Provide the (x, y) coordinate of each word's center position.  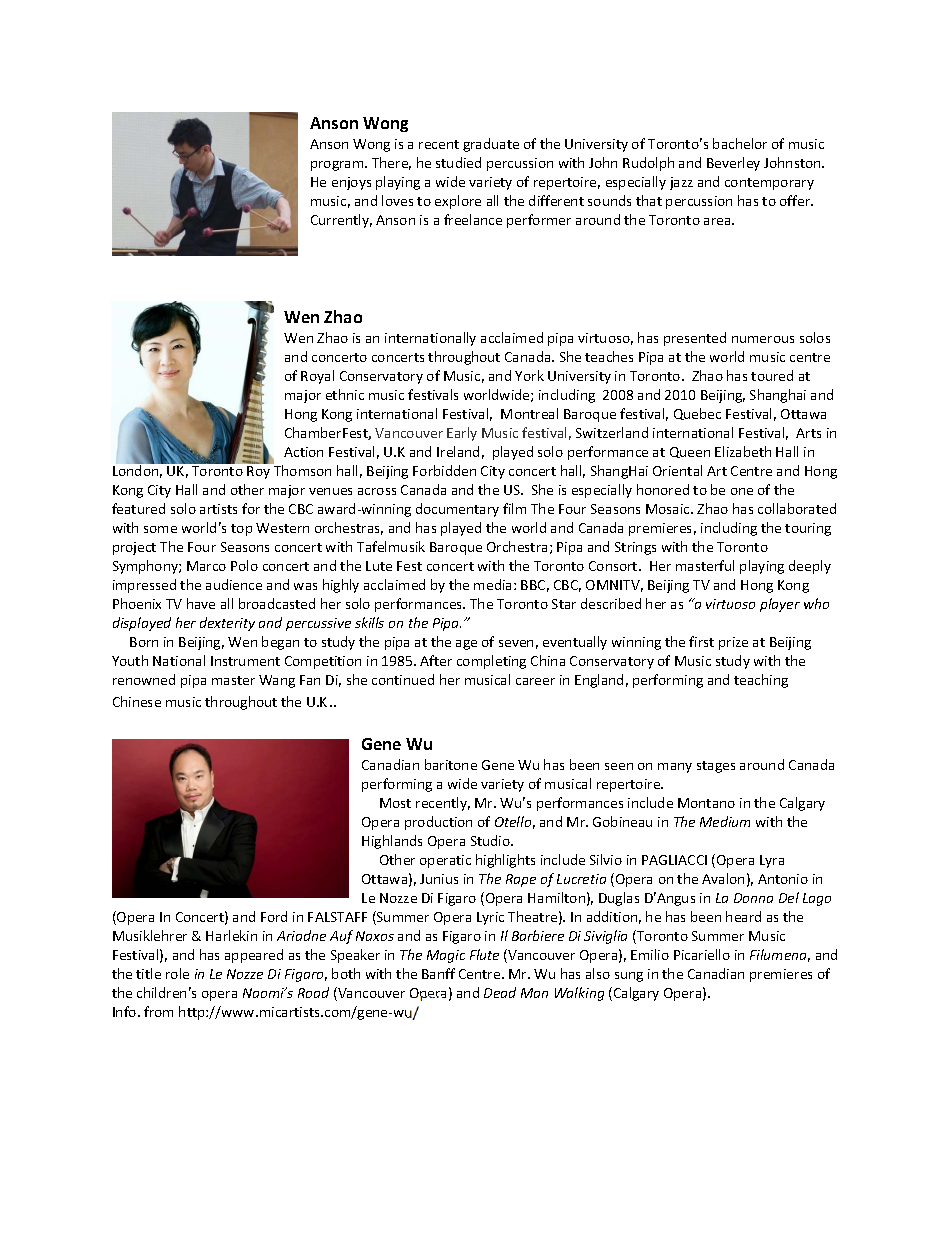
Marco (206, 566)
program (338, 166)
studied (458, 162)
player (780, 605)
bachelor (740, 143)
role (177, 973)
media (494, 584)
